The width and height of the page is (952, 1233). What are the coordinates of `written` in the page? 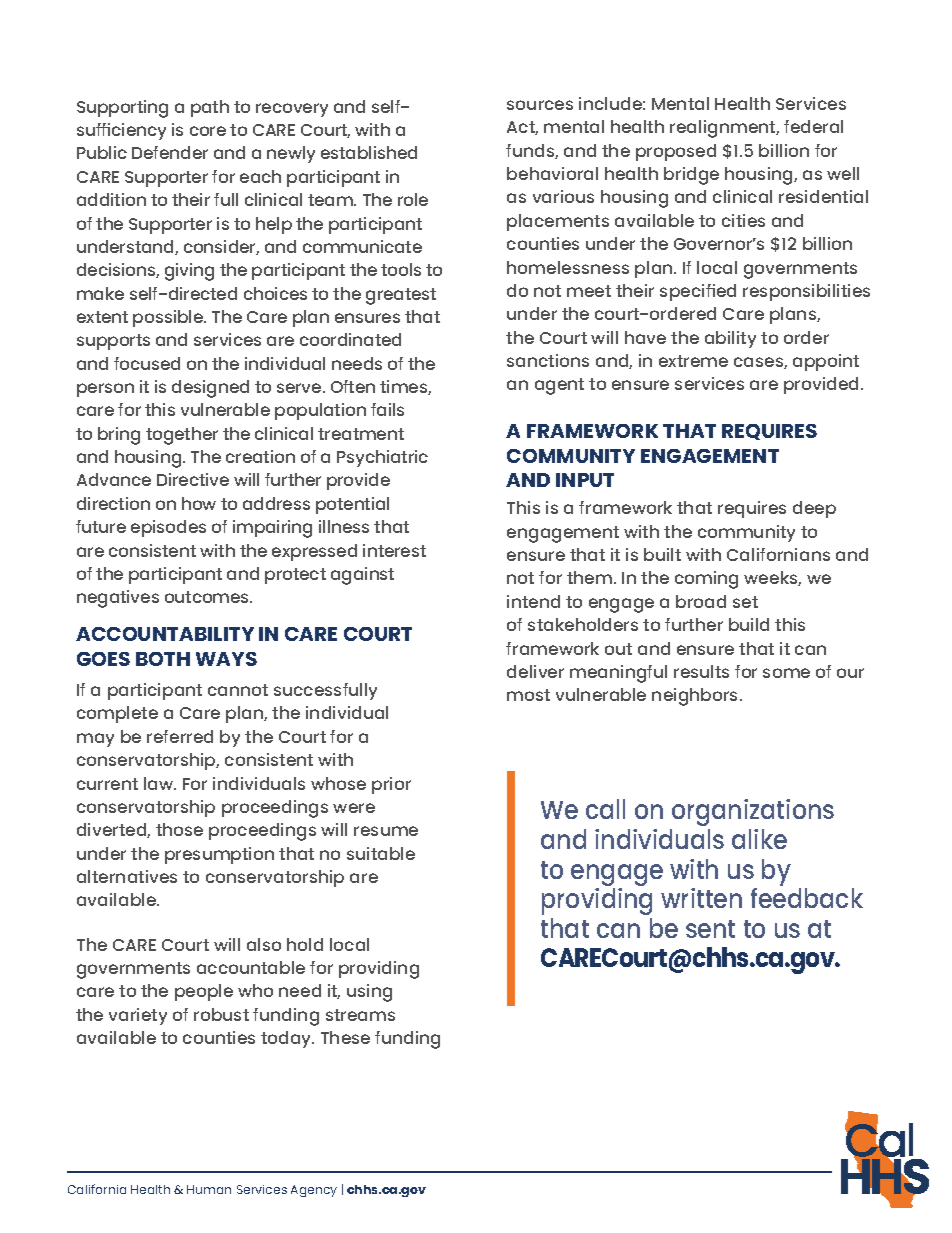 It's located at (701, 898).
